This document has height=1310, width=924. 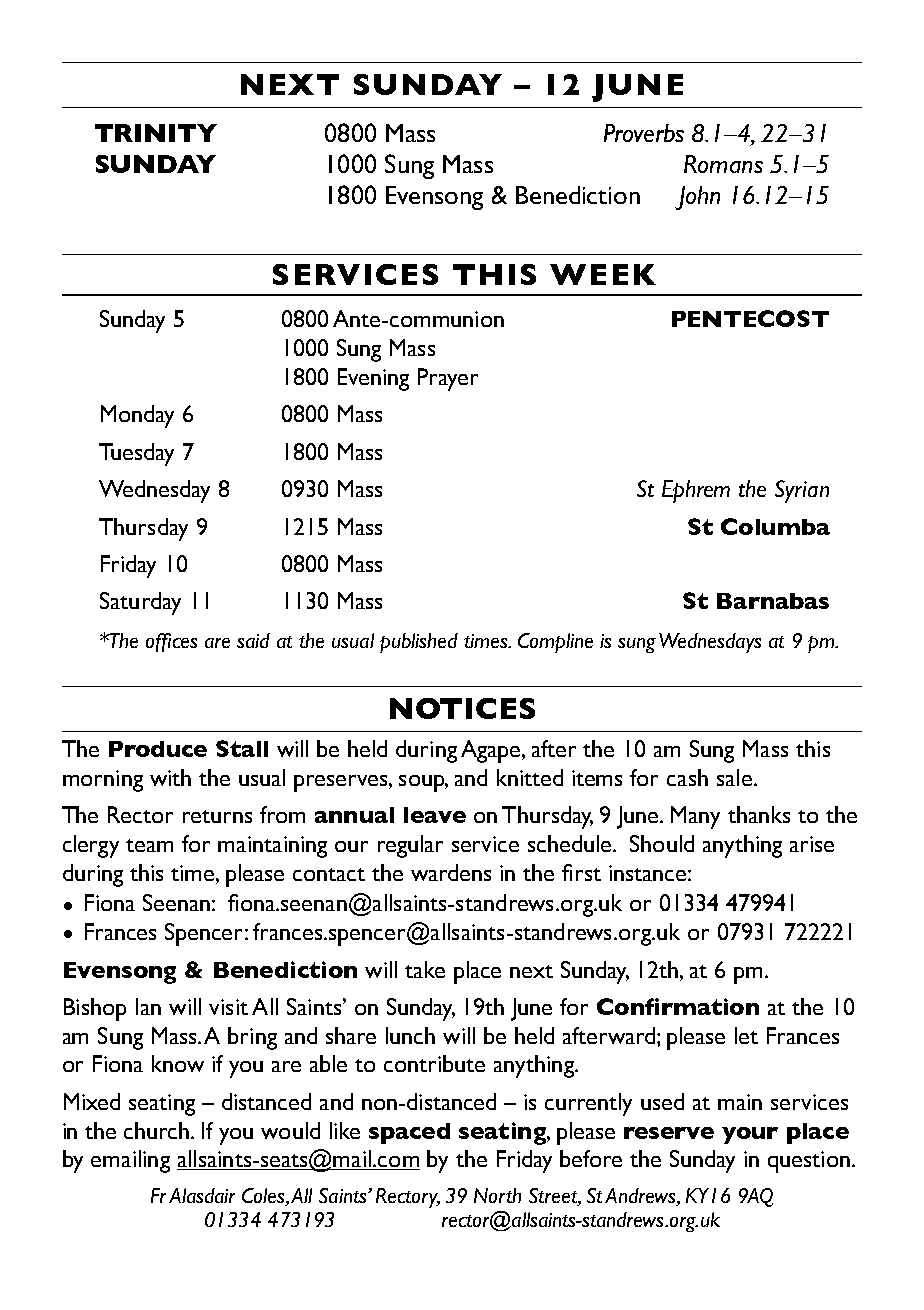 What do you see at coordinates (149, 845) in the document?
I see `team` at bounding box center [149, 845].
